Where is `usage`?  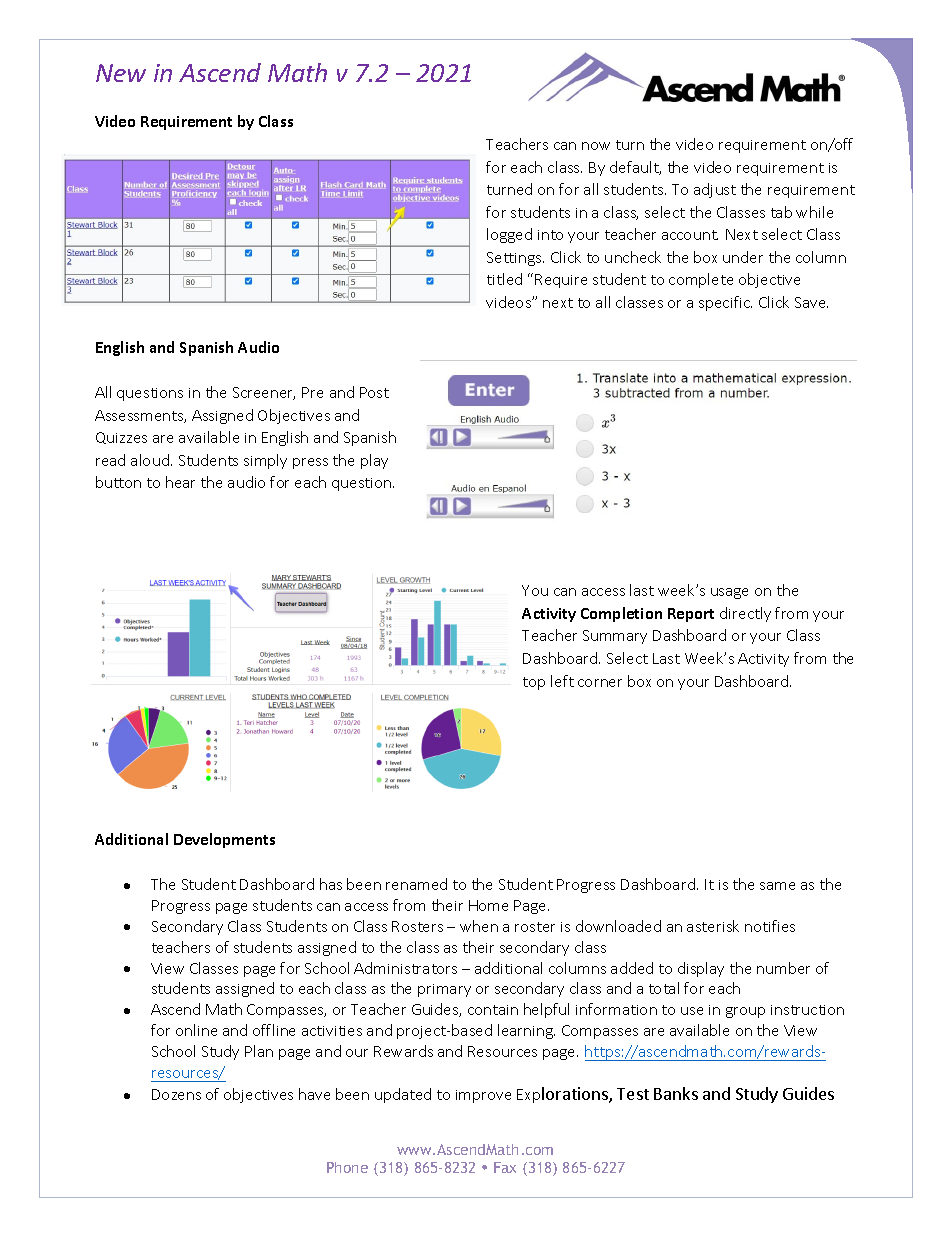 usage is located at coordinates (729, 593).
